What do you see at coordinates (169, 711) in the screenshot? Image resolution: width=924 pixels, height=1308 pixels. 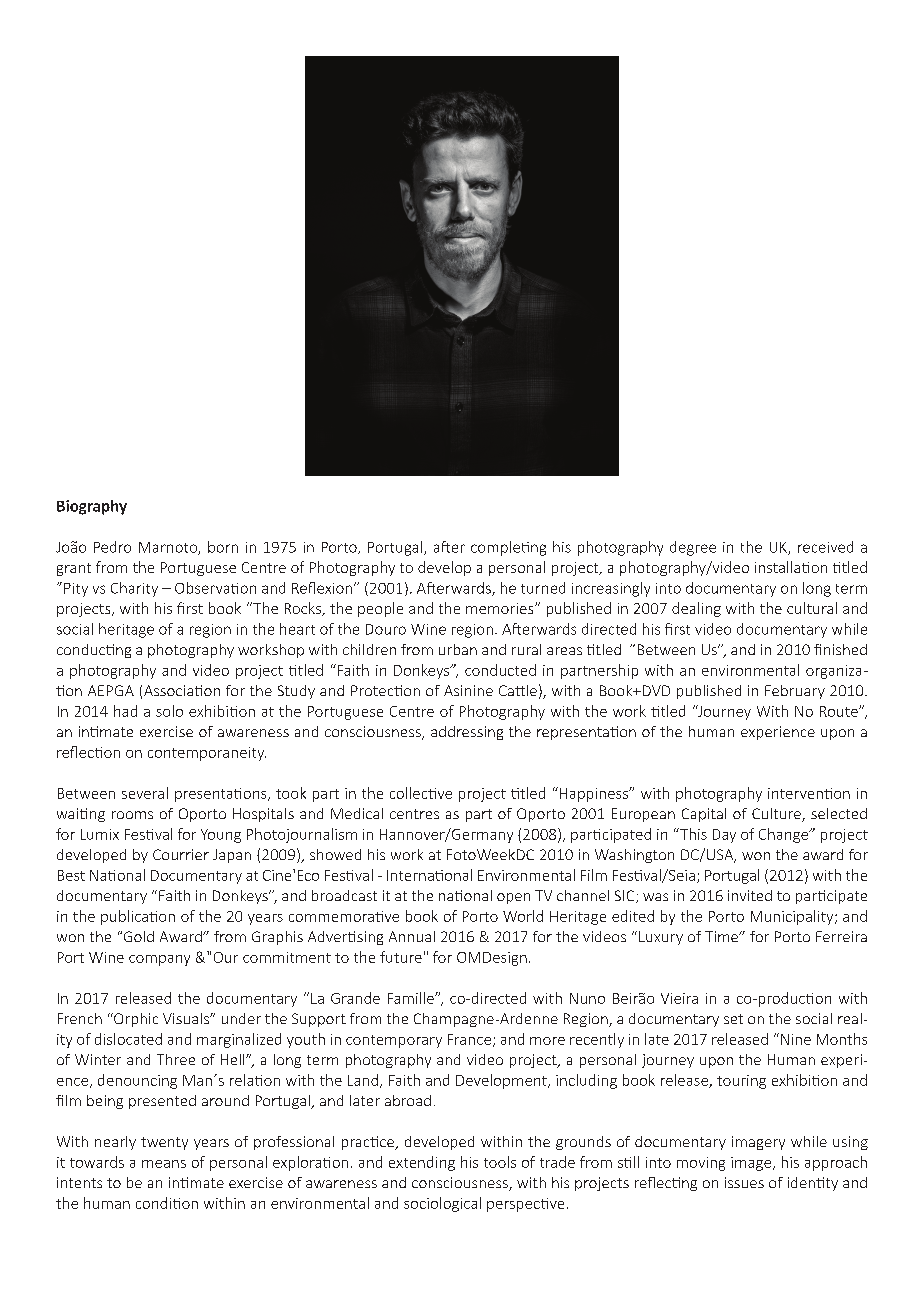 I see `solo` at bounding box center [169, 711].
